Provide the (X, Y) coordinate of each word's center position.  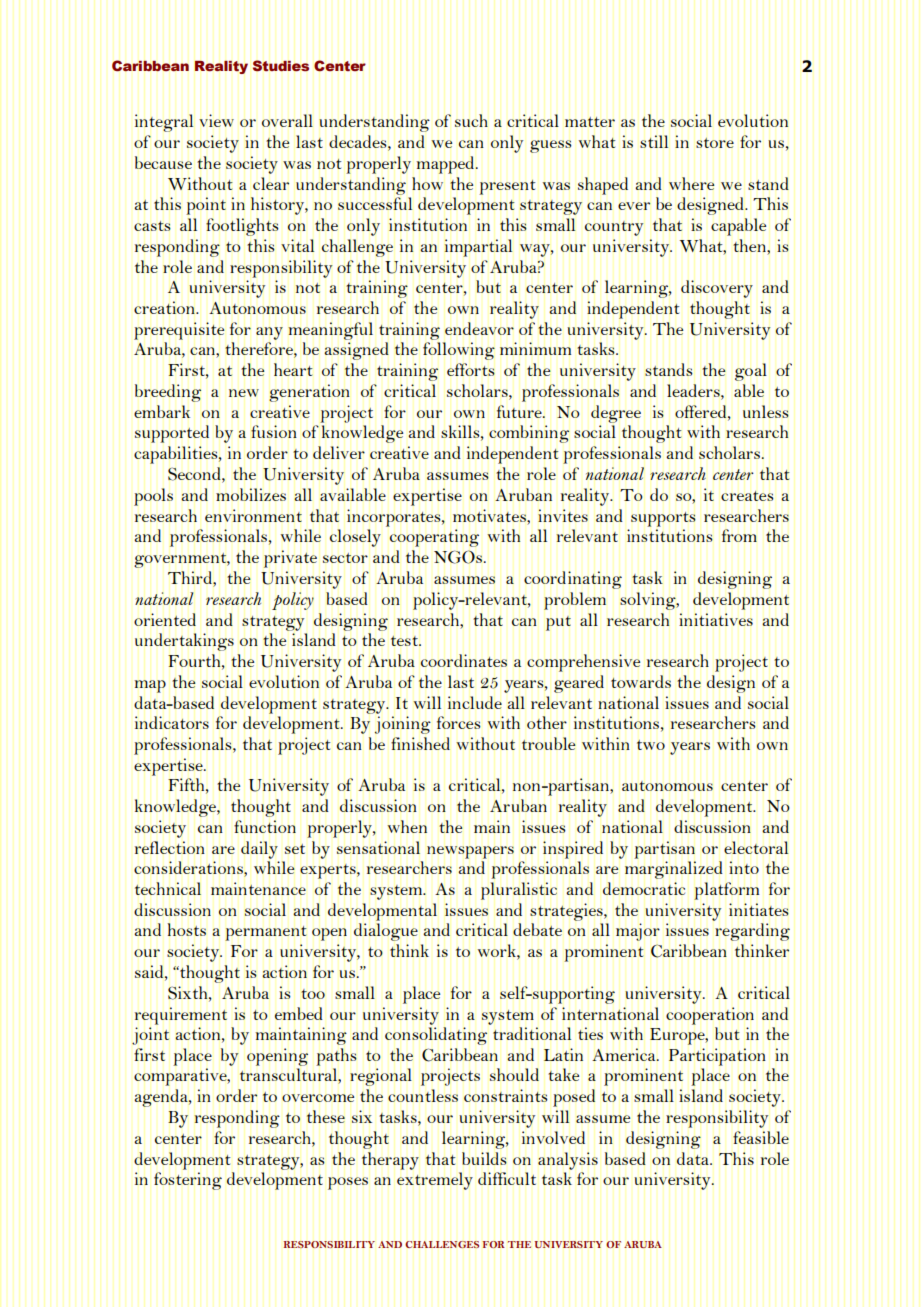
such (471, 120)
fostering (188, 1181)
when (407, 826)
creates (747, 496)
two (651, 745)
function (265, 826)
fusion (274, 431)
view (216, 120)
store (715, 142)
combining (529, 434)
